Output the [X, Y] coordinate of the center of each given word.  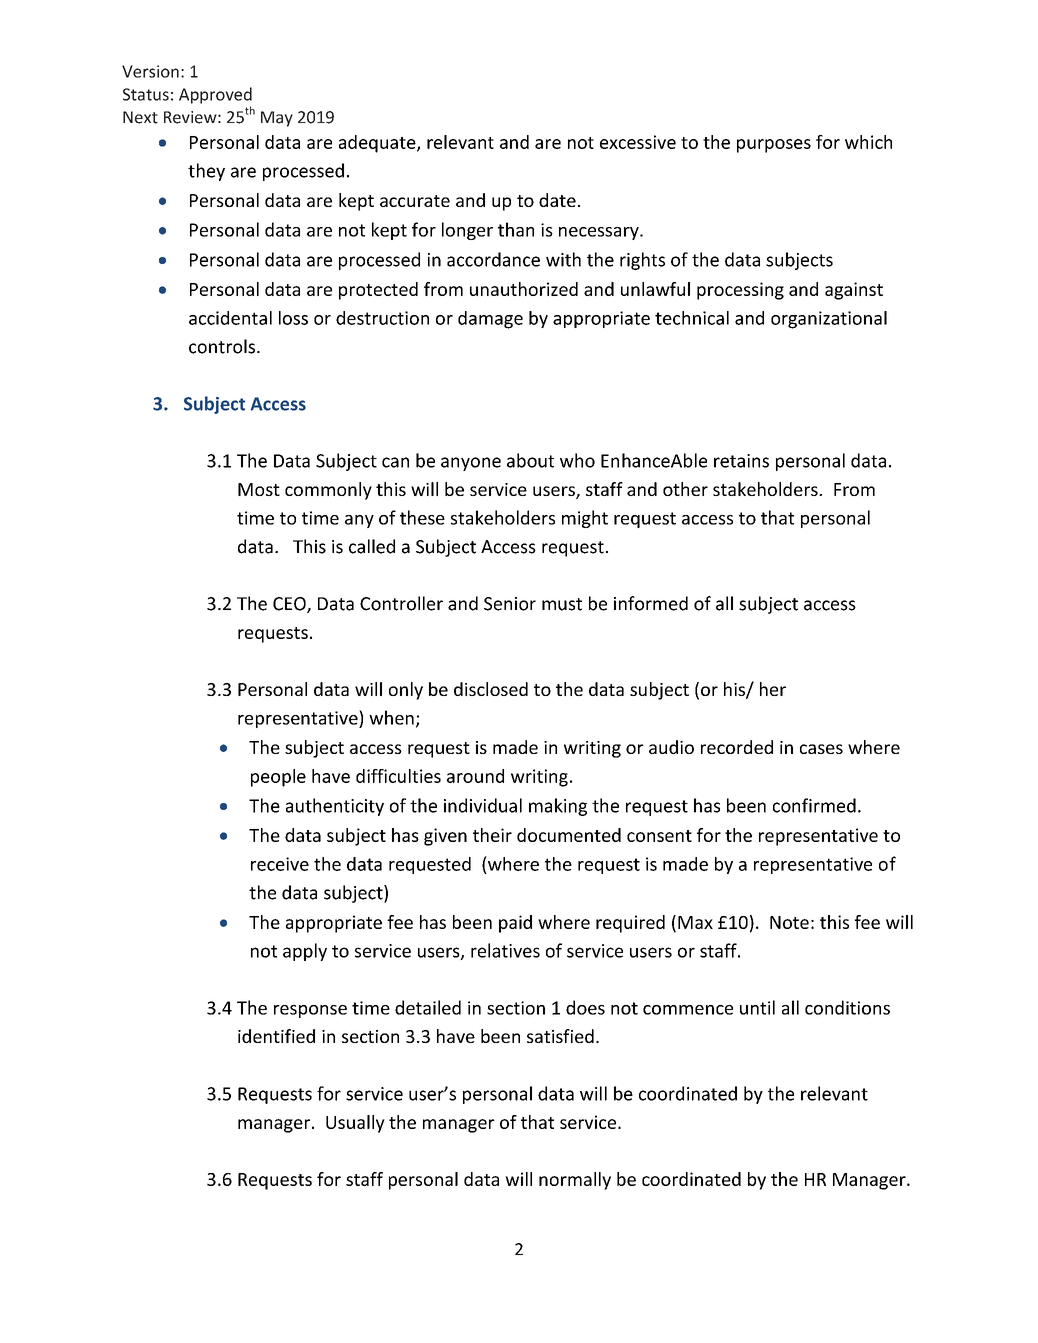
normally [575, 1181]
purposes [774, 146]
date [557, 200]
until [757, 1007]
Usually [355, 1124]
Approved [215, 95]
